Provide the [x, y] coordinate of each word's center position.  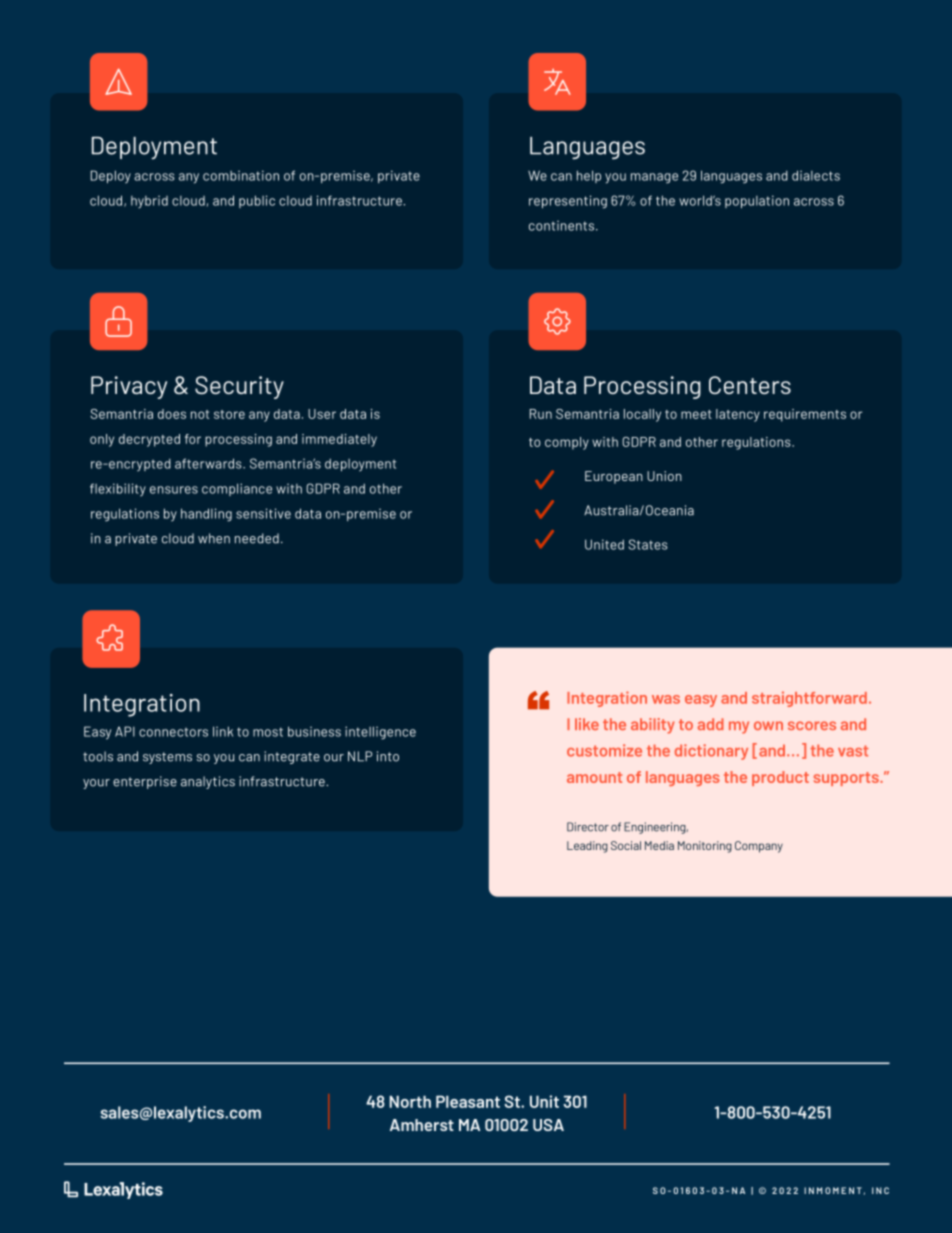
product [780, 778]
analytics [208, 782]
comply [567, 443]
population [757, 201]
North [410, 1101]
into [388, 756]
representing [568, 202]
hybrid [149, 201]
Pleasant [468, 1101]
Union [664, 476]
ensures [174, 490]
